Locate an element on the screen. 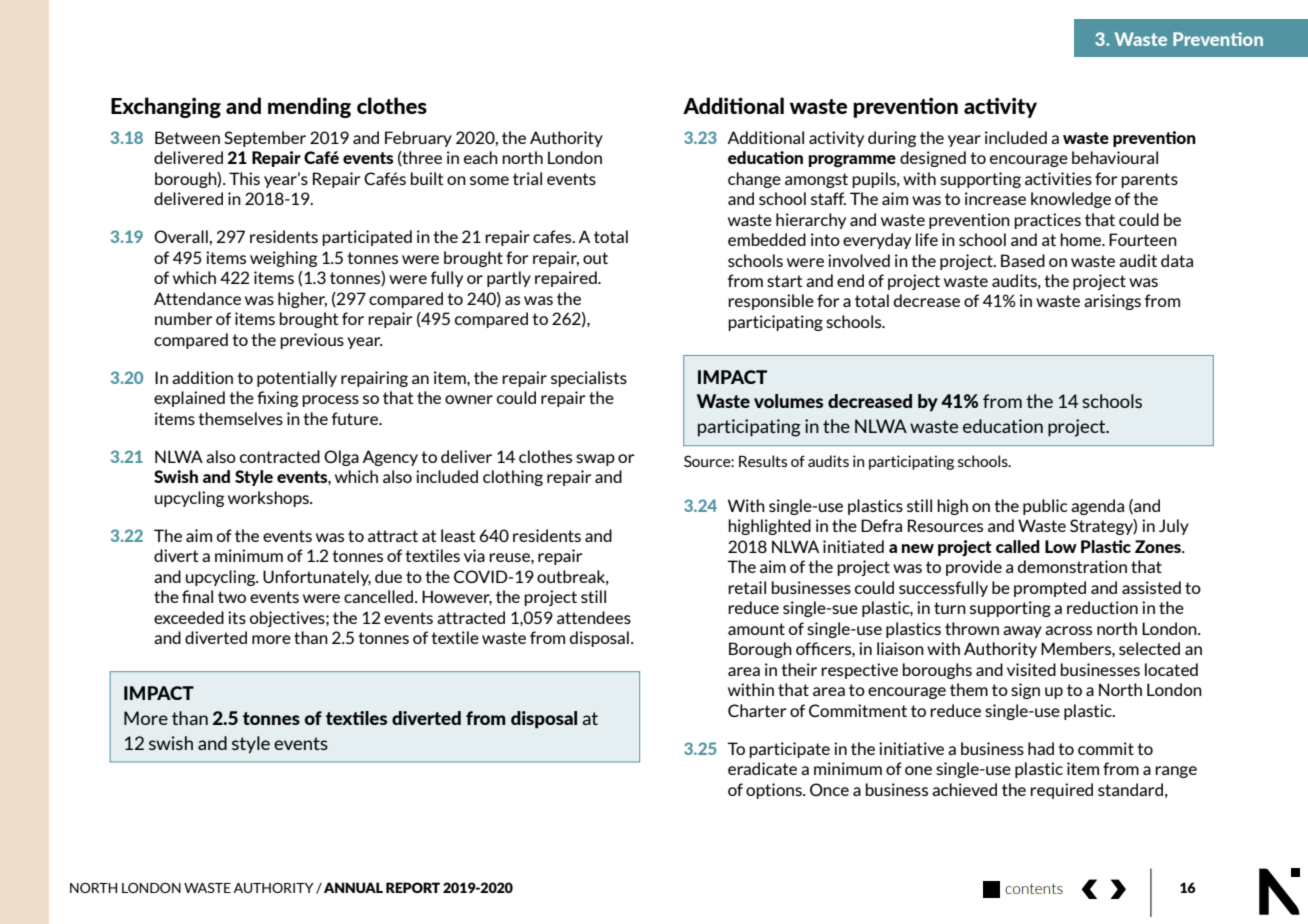 This screenshot has height=924, width=1308. behavioural is located at coordinates (1115, 157).
